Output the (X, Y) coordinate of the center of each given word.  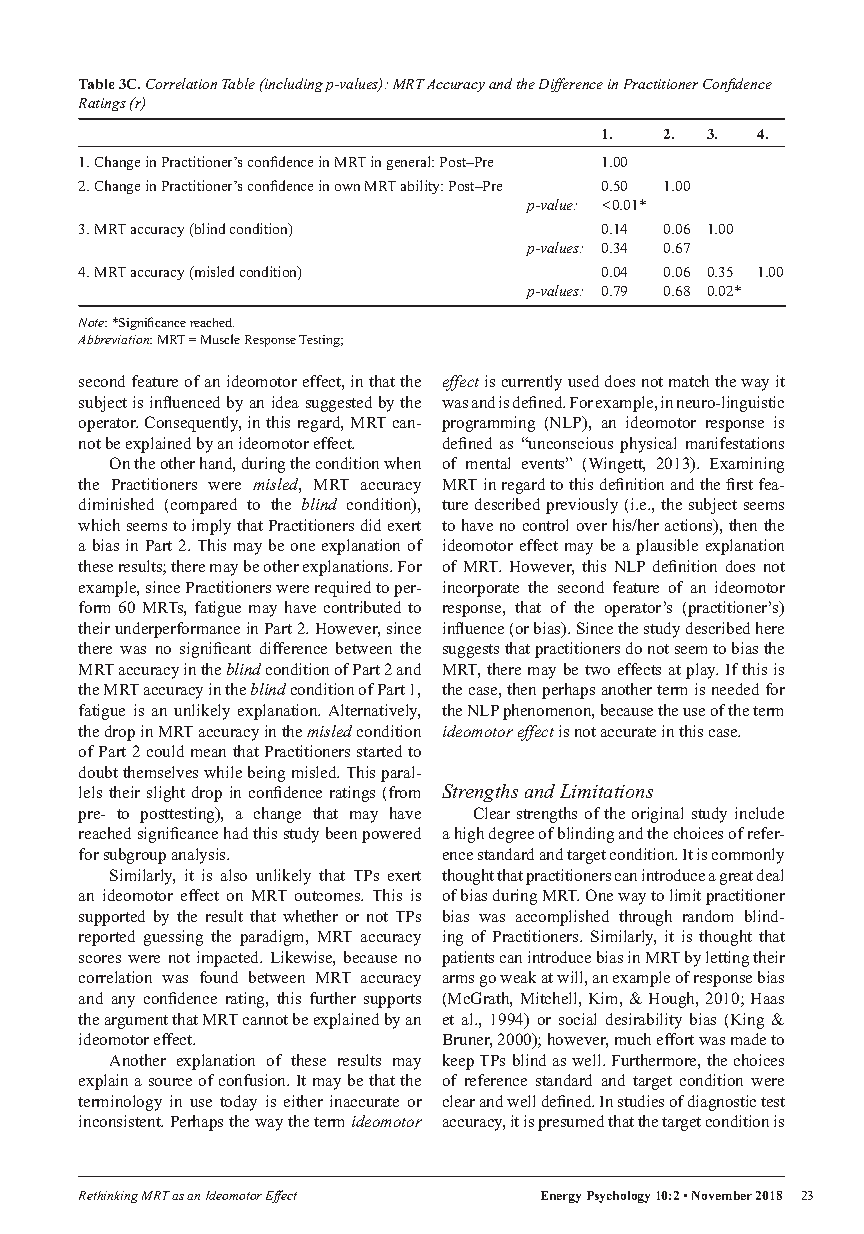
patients (468, 959)
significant (215, 650)
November (722, 1195)
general (410, 163)
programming (488, 424)
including (293, 85)
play (702, 671)
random (708, 916)
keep (458, 1062)
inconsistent (121, 1121)
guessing (173, 938)
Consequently (193, 424)
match (689, 381)
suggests (471, 651)
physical (648, 445)
